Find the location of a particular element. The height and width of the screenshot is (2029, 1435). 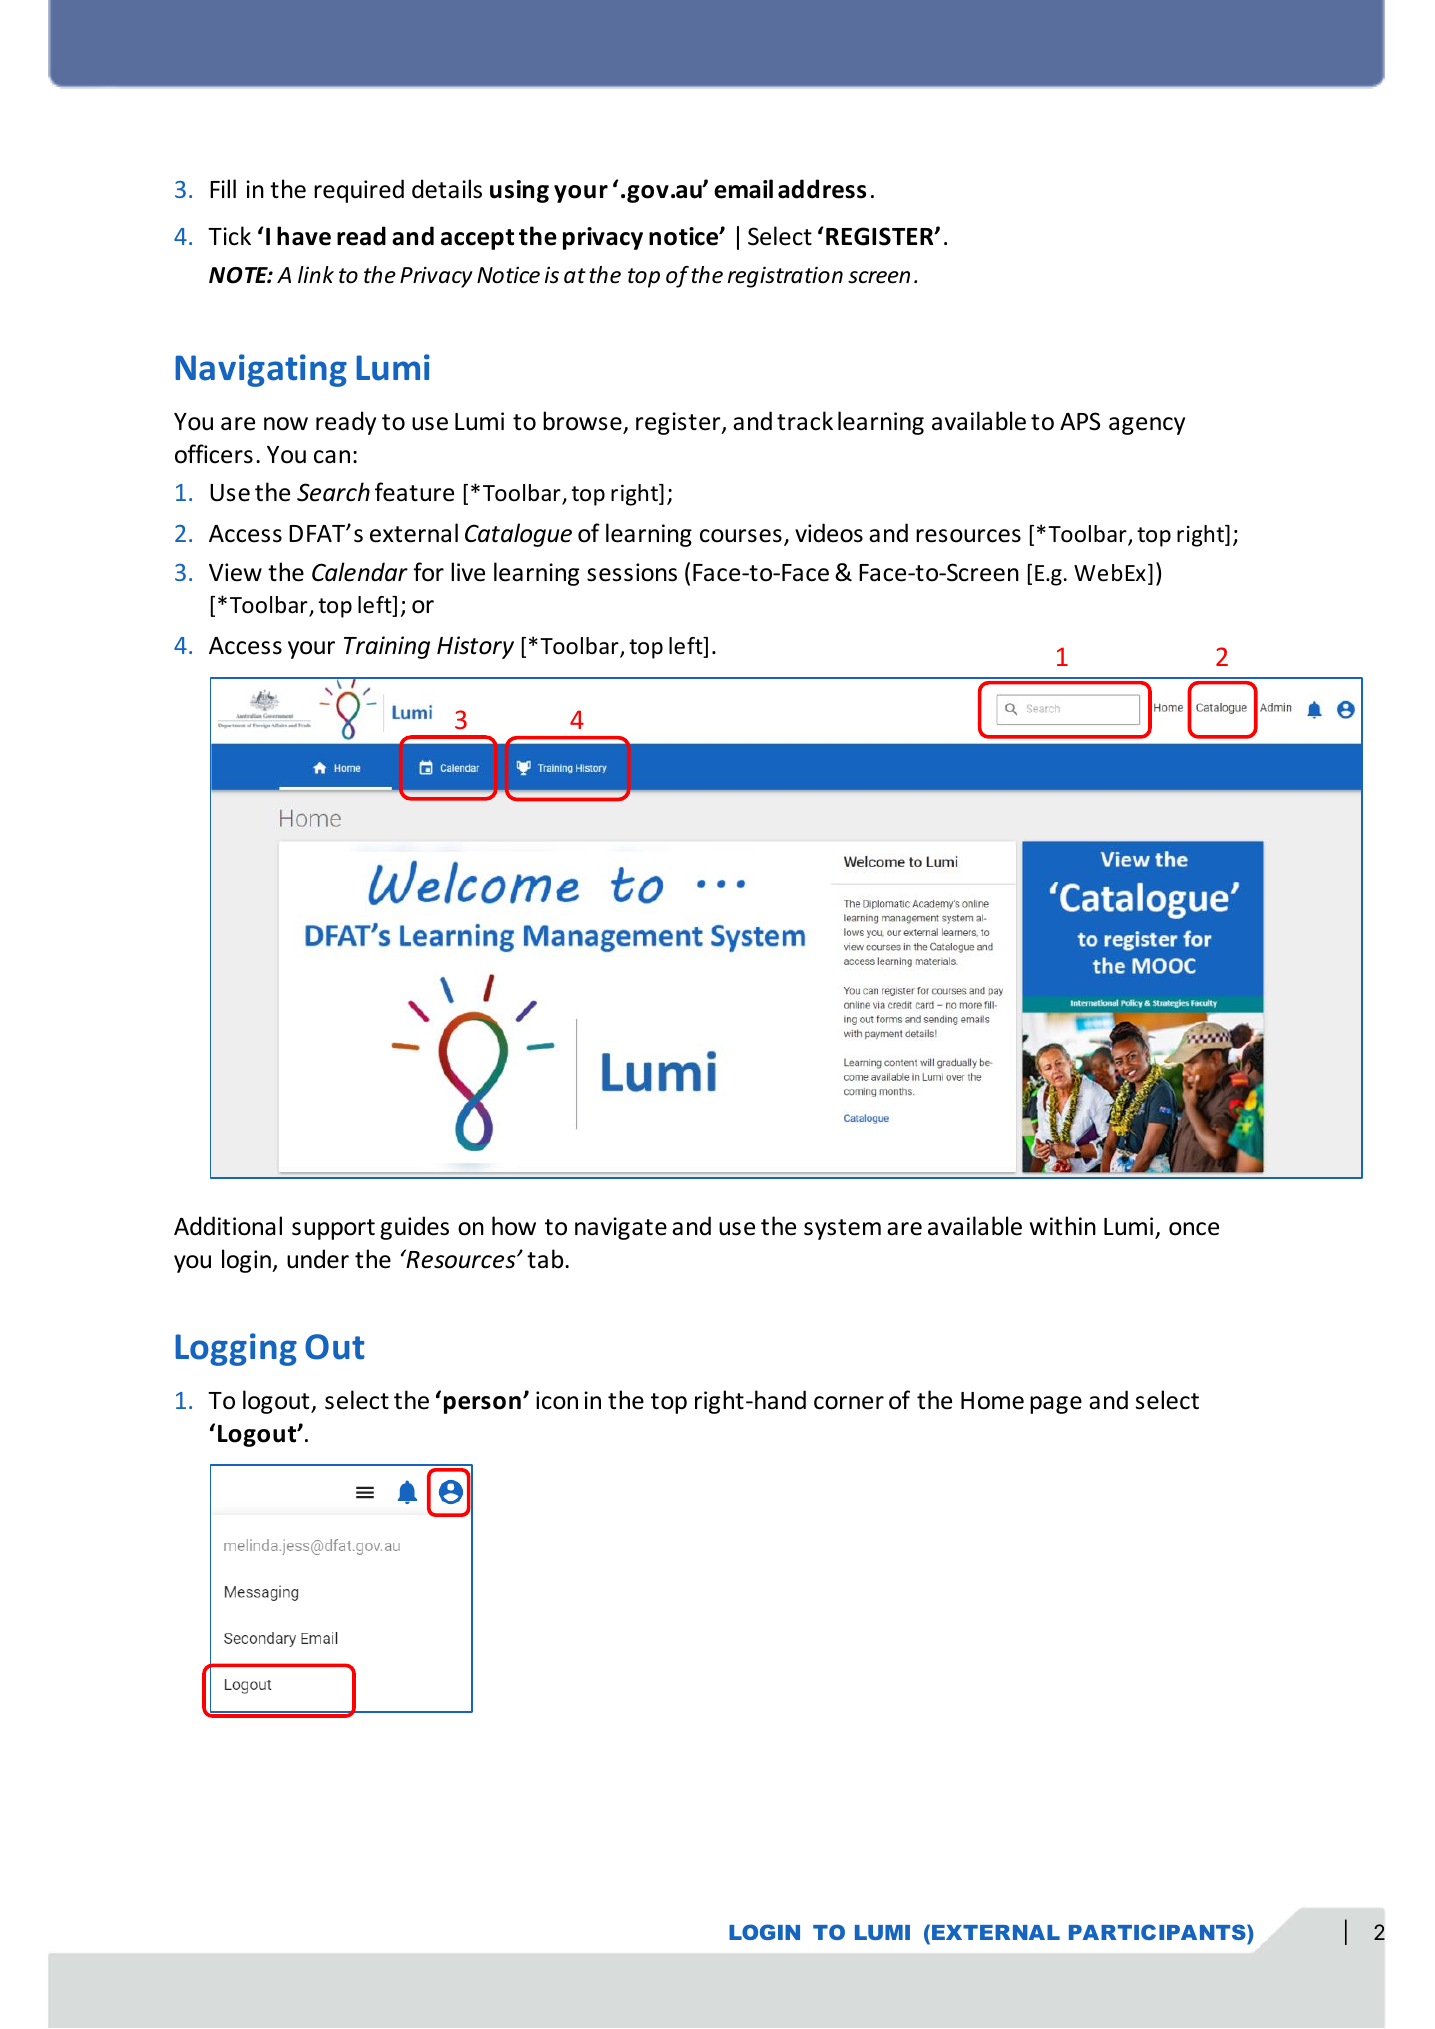

videos is located at coordinates (829, 533).
